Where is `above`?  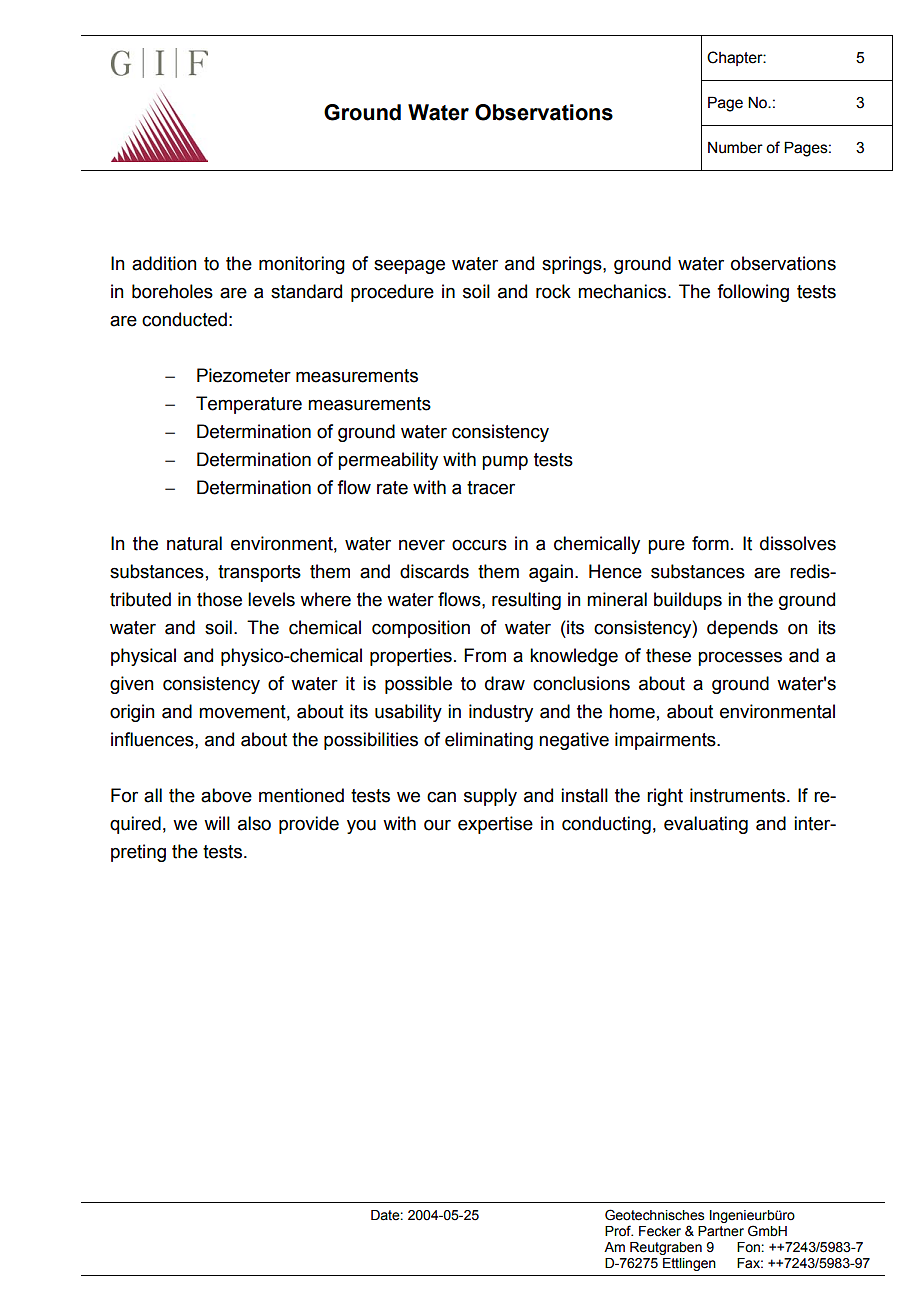
above is located at coordinates (226, 795).
